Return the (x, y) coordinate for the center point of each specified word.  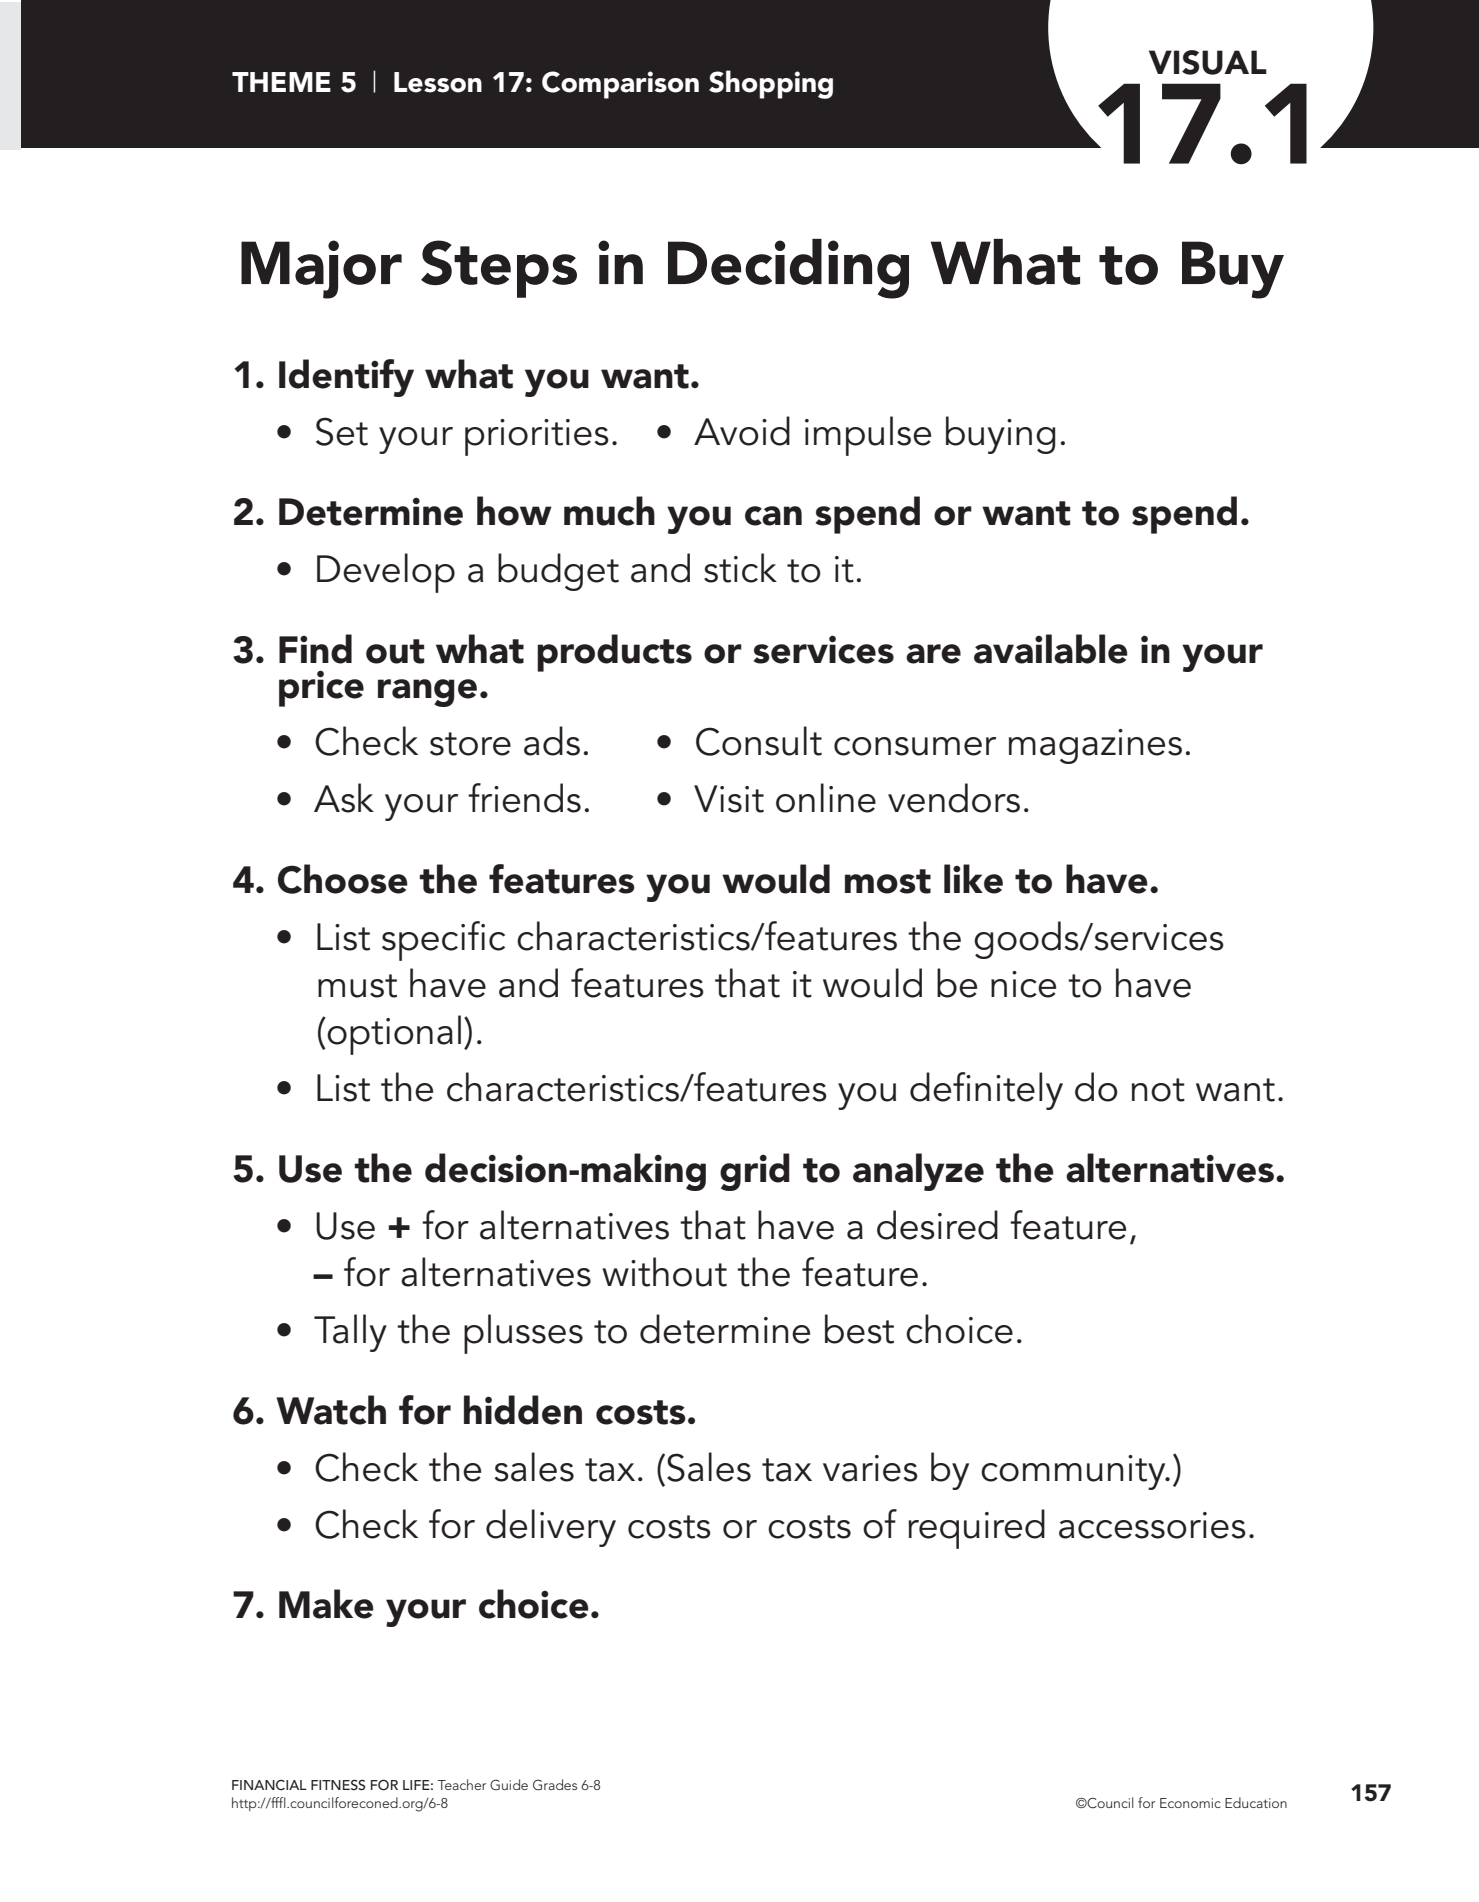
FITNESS (338, 1785)
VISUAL (1208, 62)
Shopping (771, 84)
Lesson (438, 82)
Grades (555, 1785)
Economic (1190, 1803)
